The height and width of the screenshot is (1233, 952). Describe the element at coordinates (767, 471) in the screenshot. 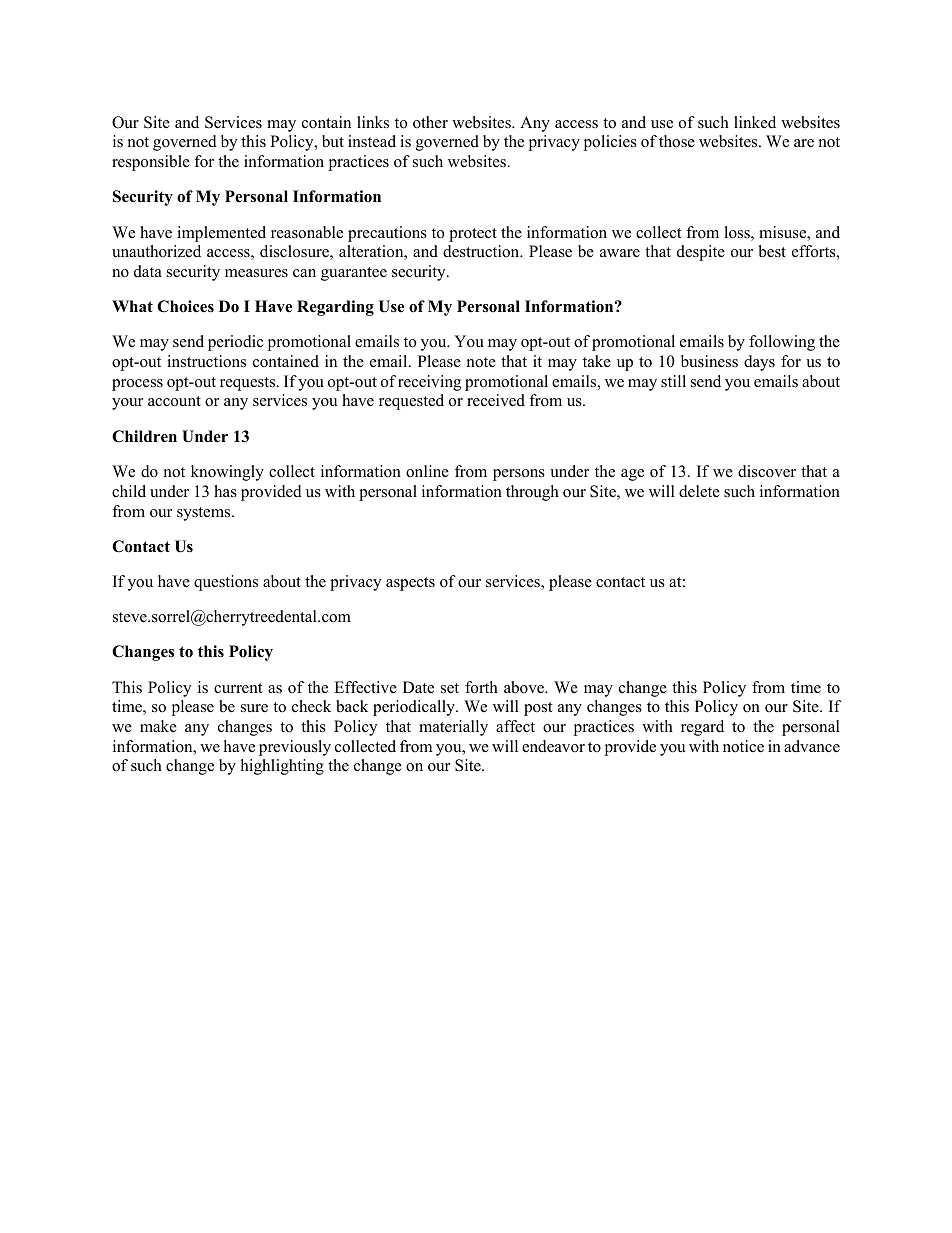

I see `discover` at that location.
